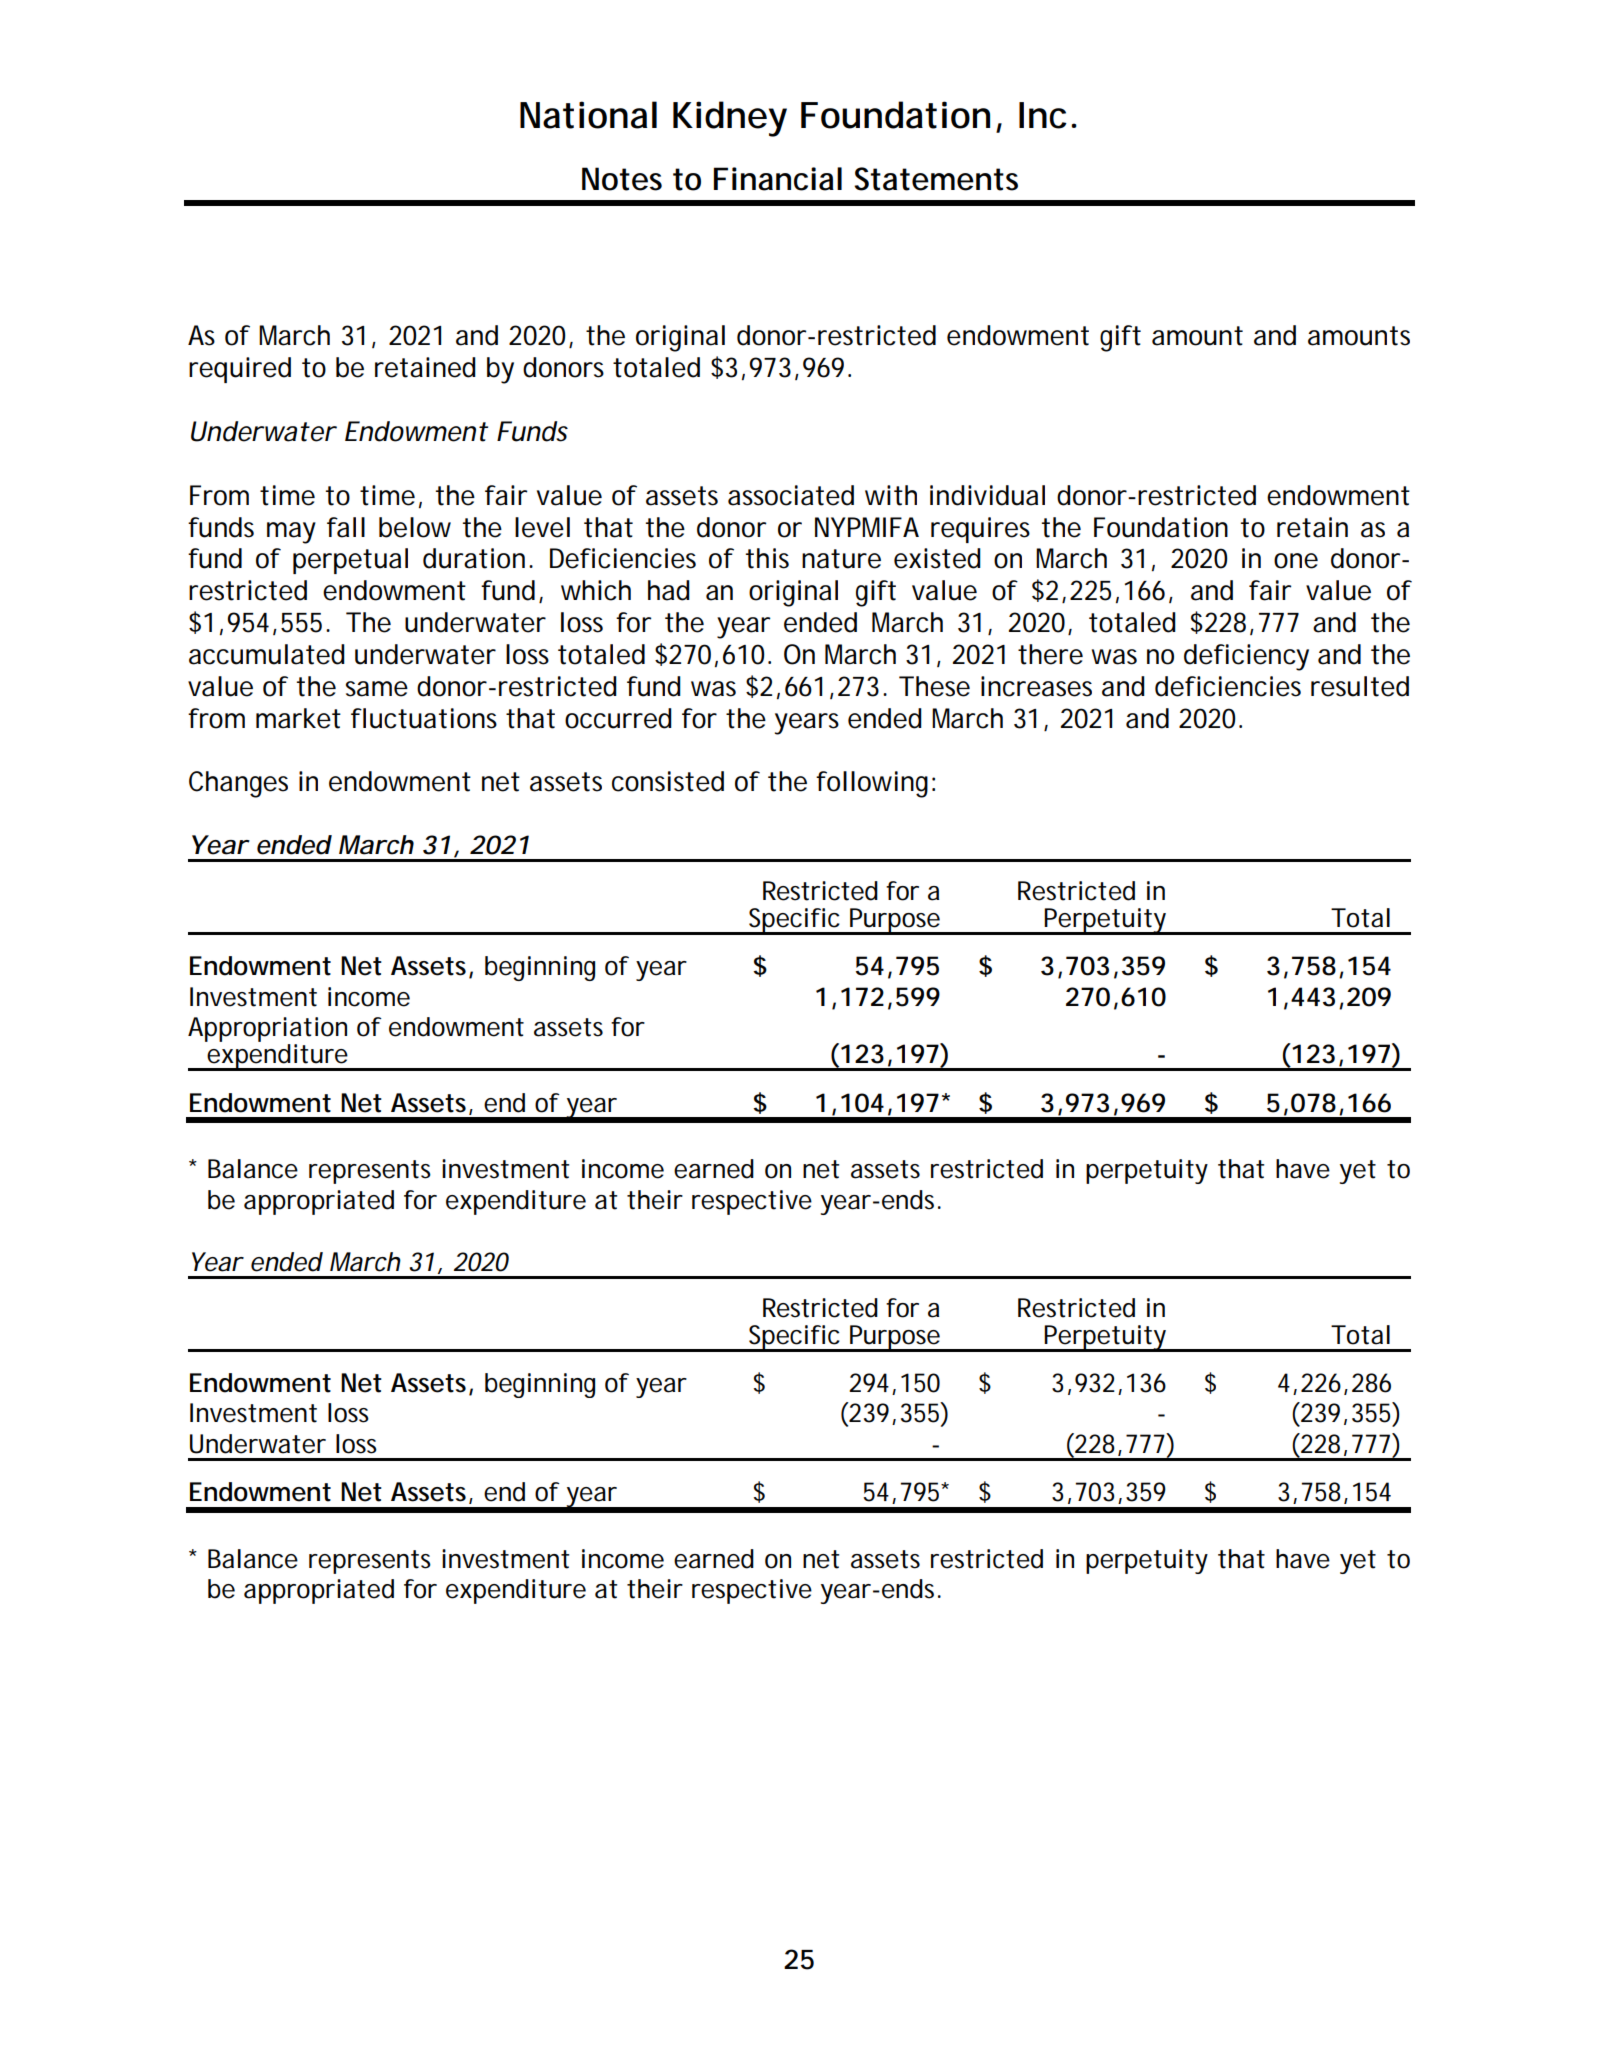 The width and height of the screenshot is (1599, 2069). What do you see at coordinates (240, 370) in the screenshot?
I see `required` at bounding box center [240, 370].
